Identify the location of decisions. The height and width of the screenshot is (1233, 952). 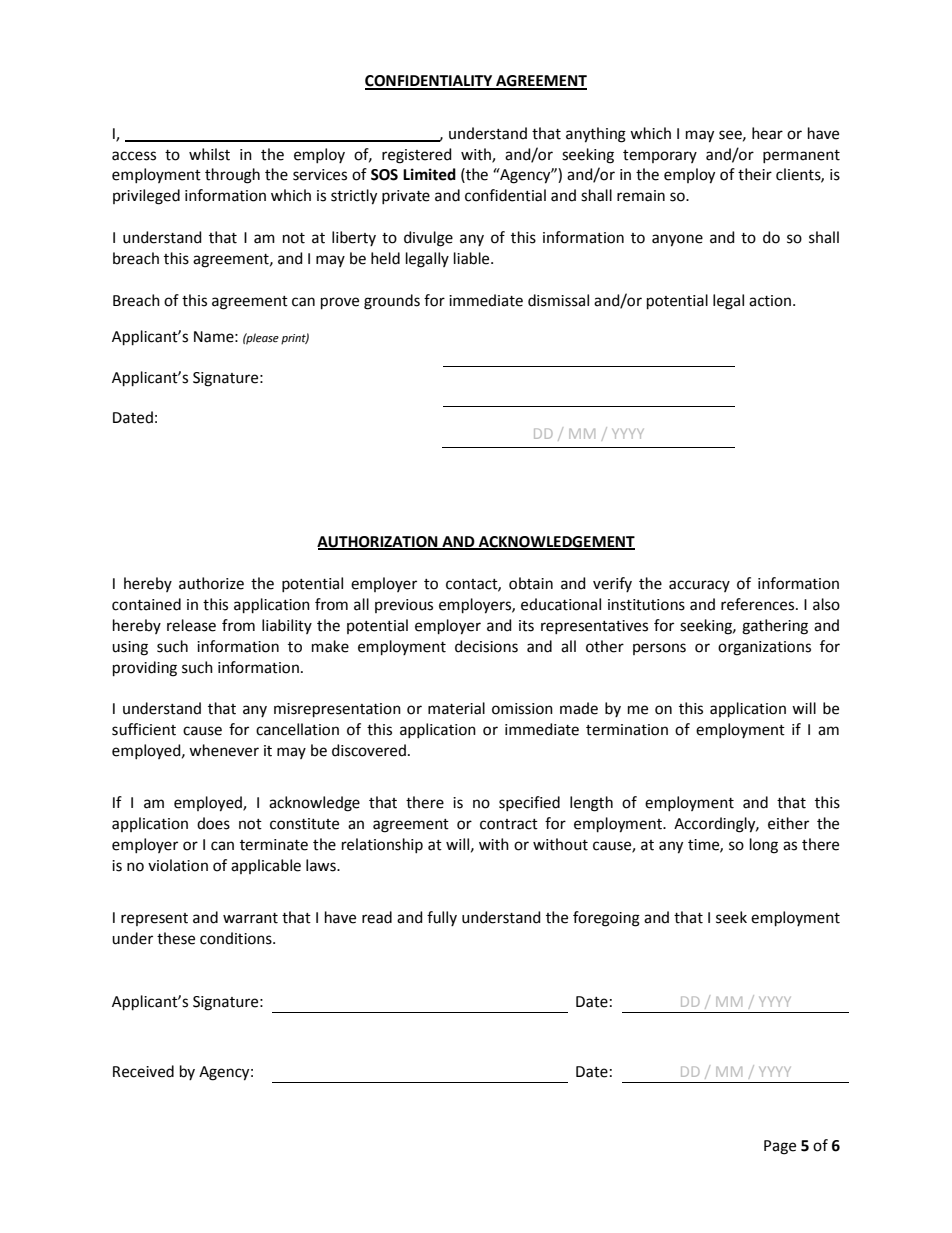
(486, 646).
